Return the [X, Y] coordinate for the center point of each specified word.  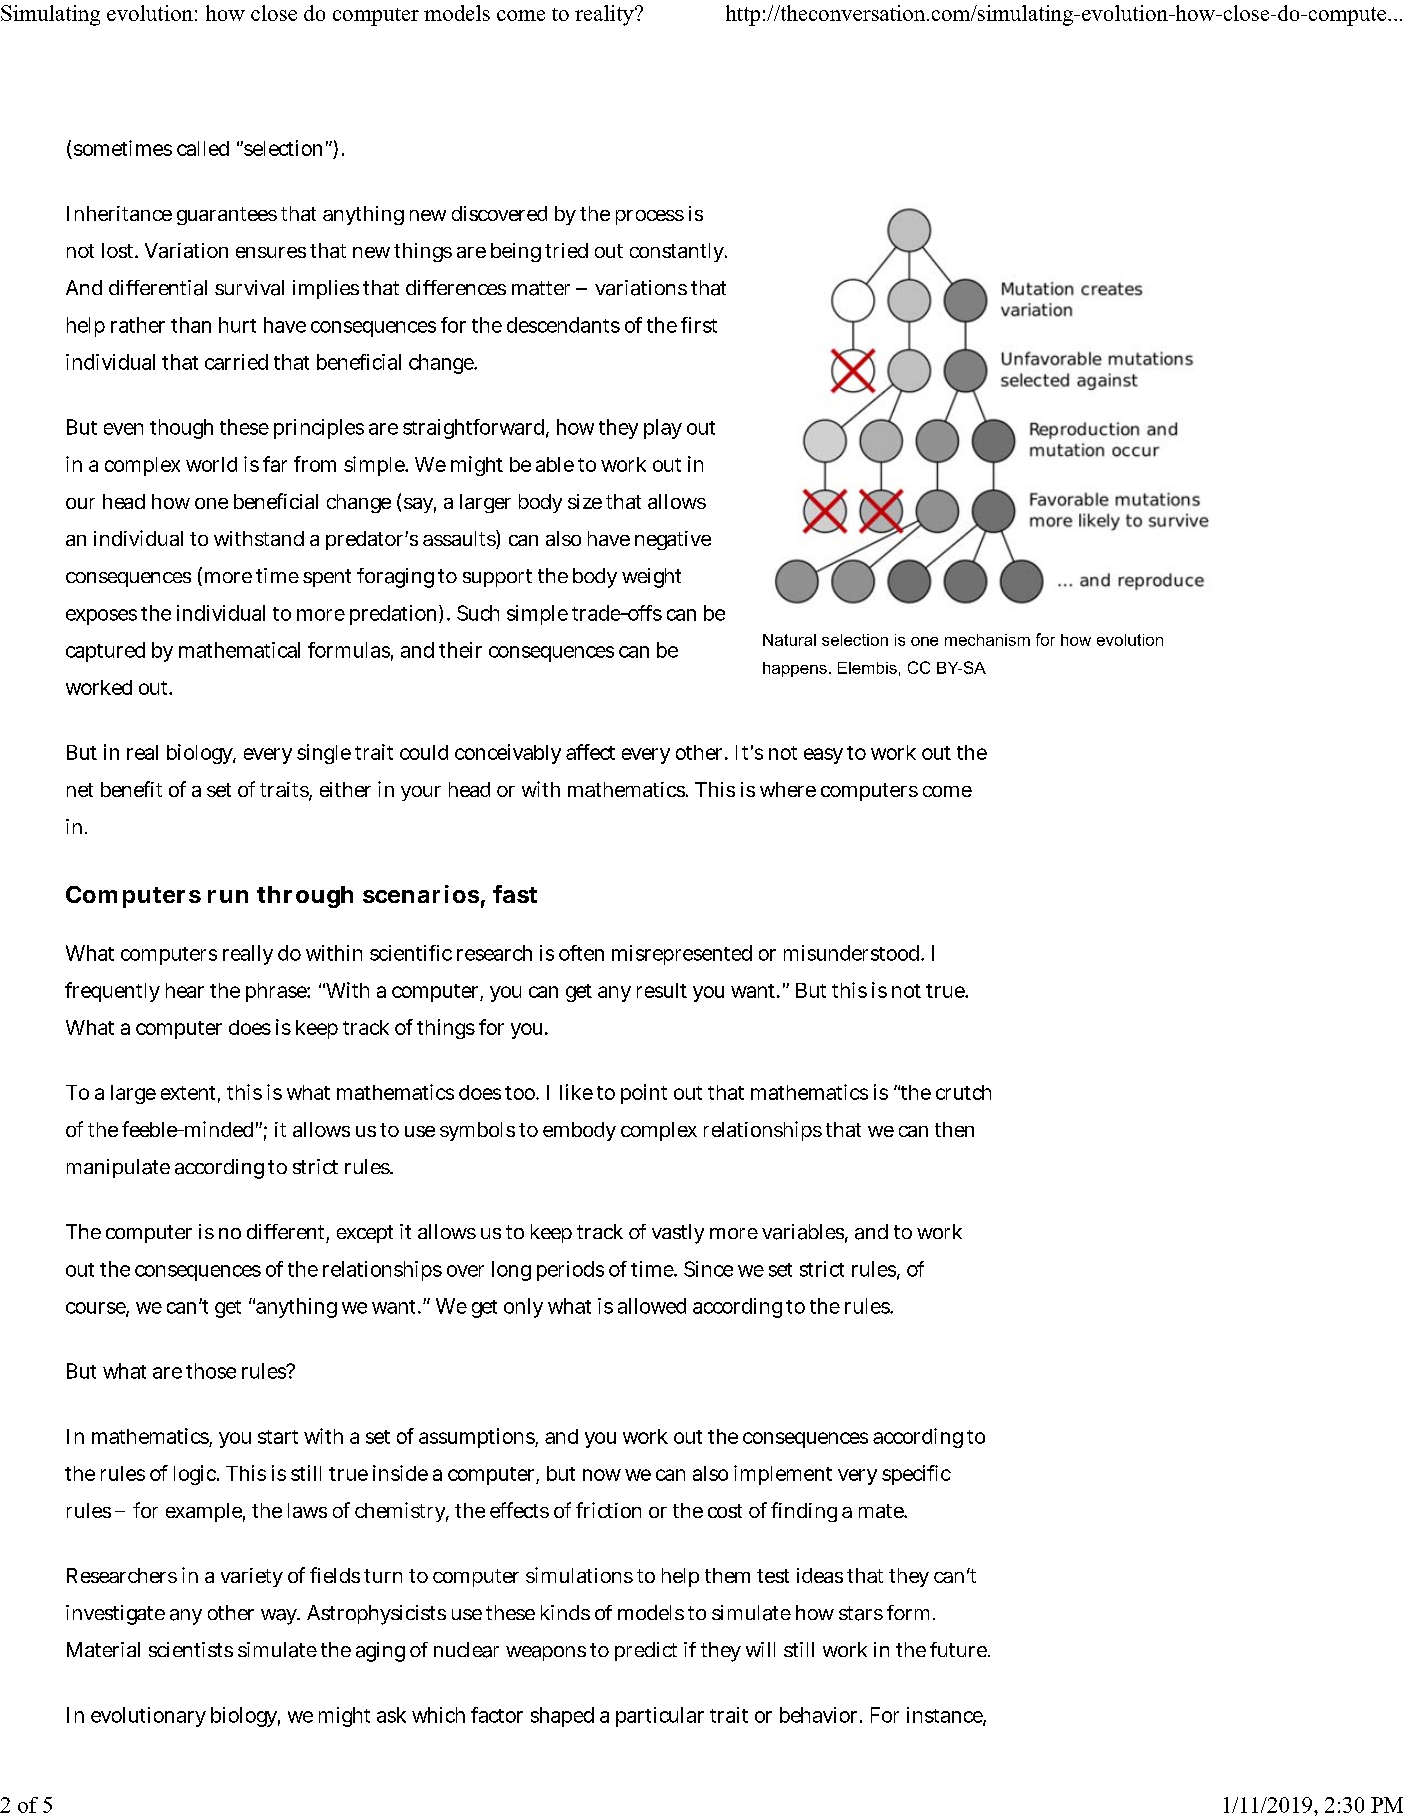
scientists [191, 1649]
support [497, 578]
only [523, 1308]
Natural [789, 640]
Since [708, 1269]
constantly [678, 252]
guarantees [227, 216]
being [516, 252]
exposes [101, 617]
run [228, 896]
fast [515, 894]
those [211, 1371]
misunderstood [853, 953]
